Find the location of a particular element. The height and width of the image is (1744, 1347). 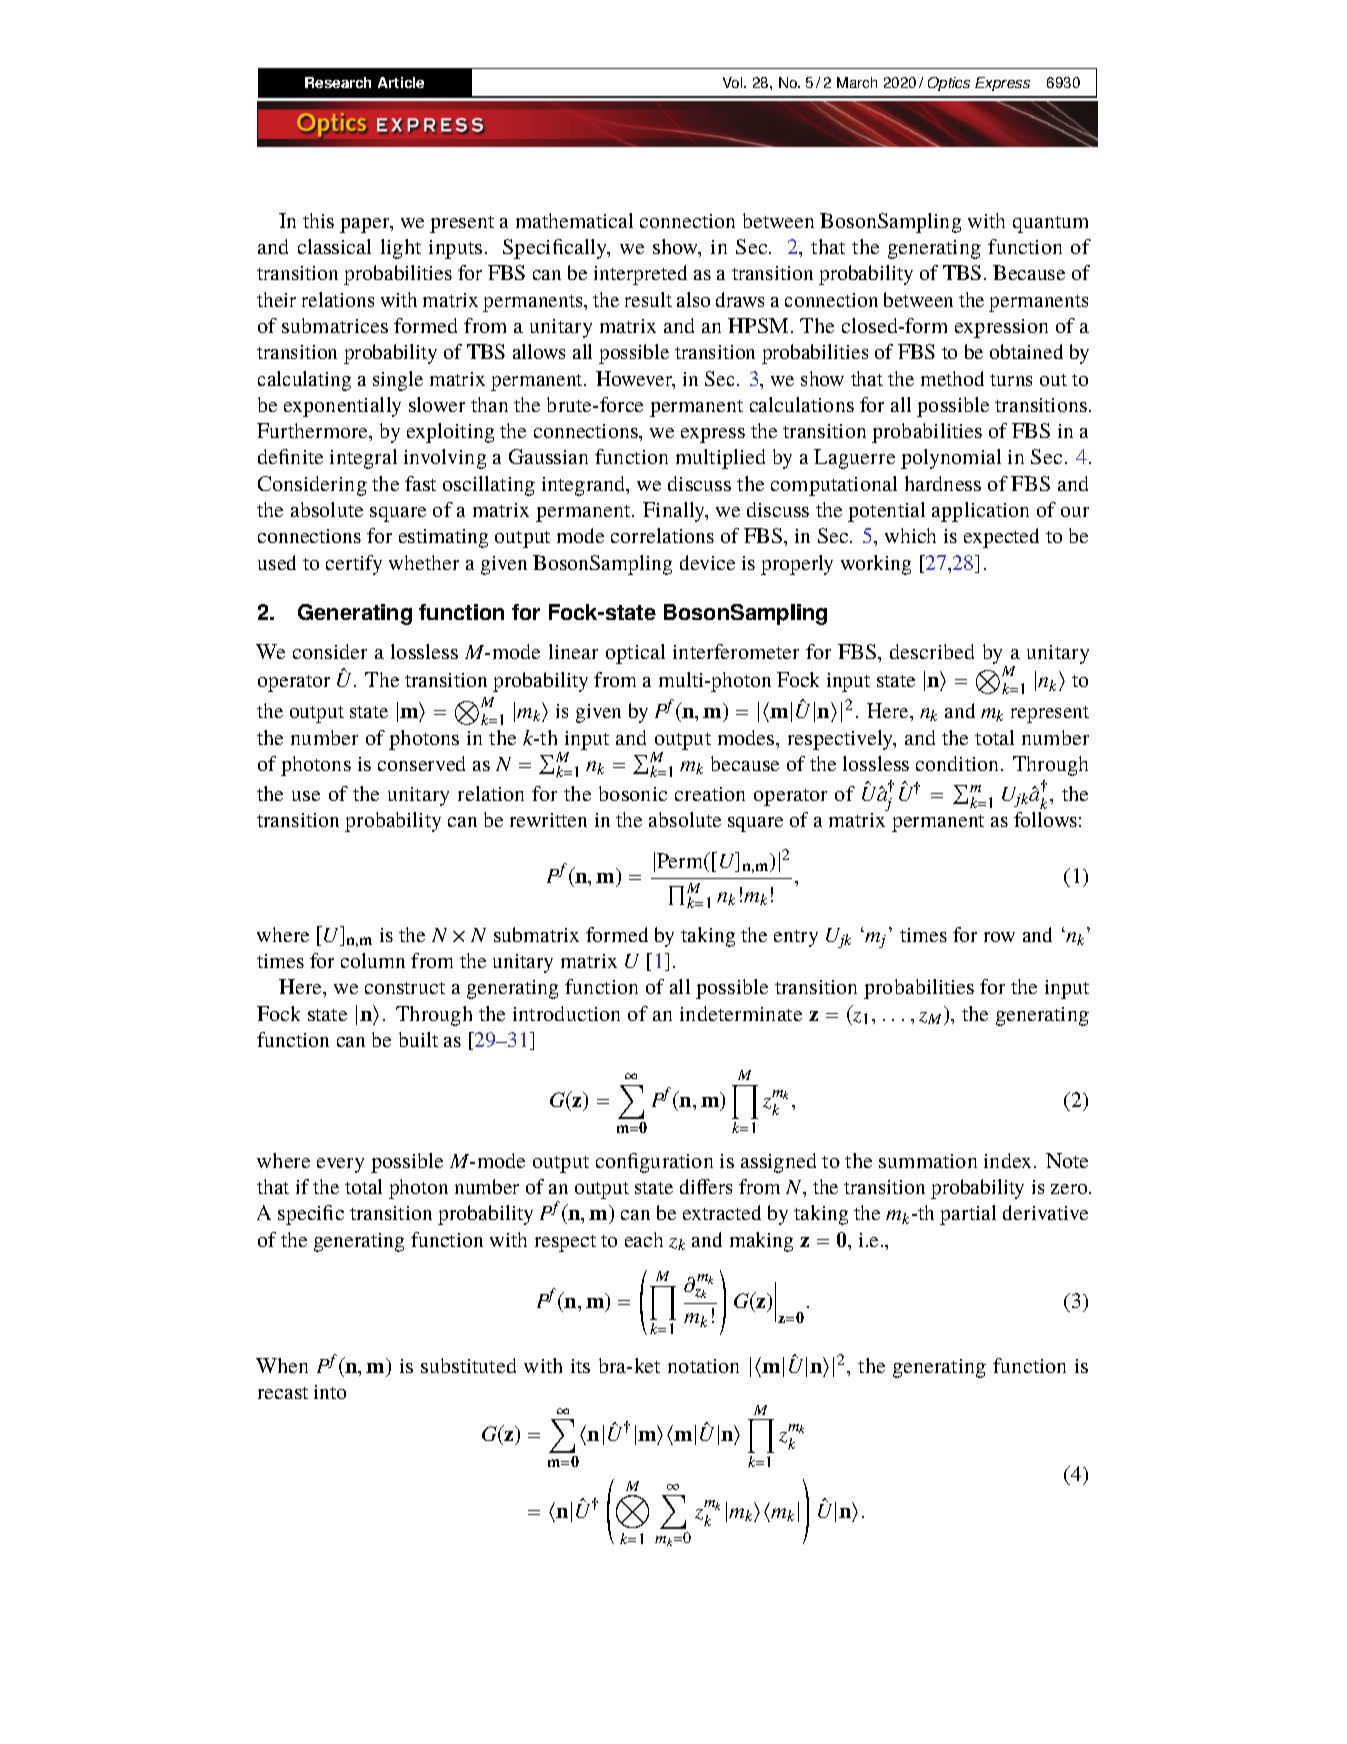

into is located at coordinates (330, 1392).
